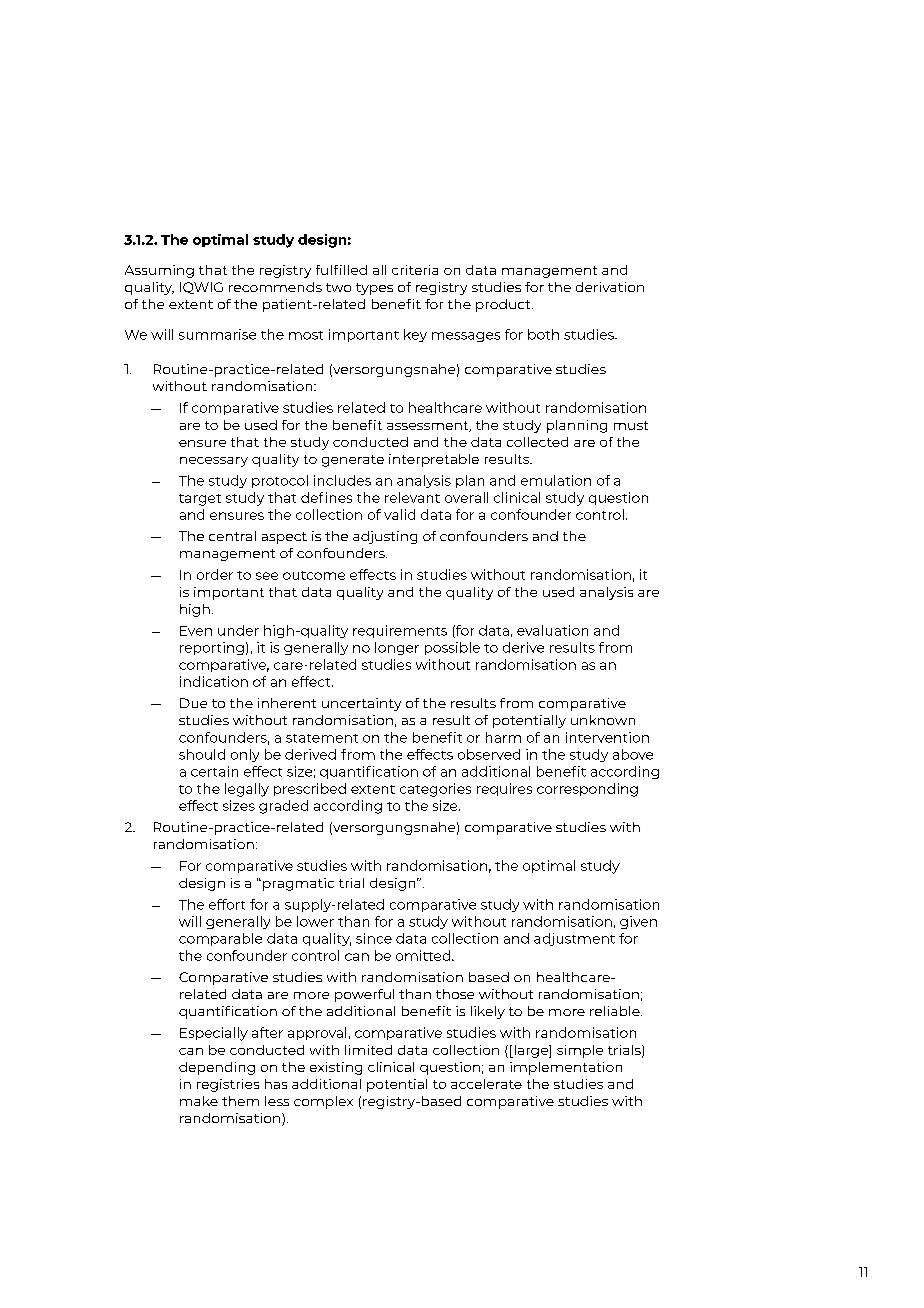 The width and height of the image is (924, 1308). What do you see at coordinates (217, 334) in the image?
I see `summarise` at bounding box center [217, 334].
